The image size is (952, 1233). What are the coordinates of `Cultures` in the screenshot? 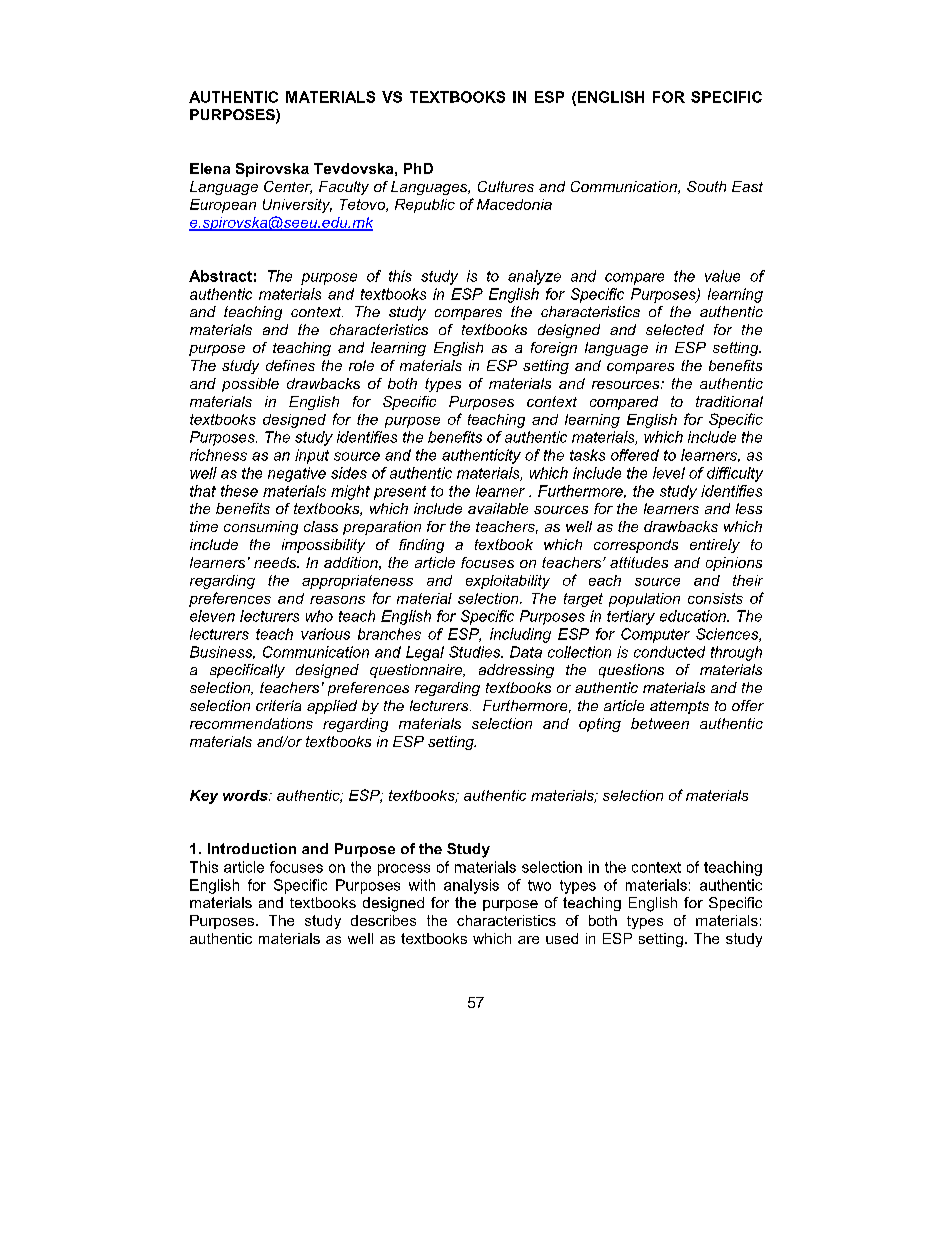 It's located at (506, 186).
